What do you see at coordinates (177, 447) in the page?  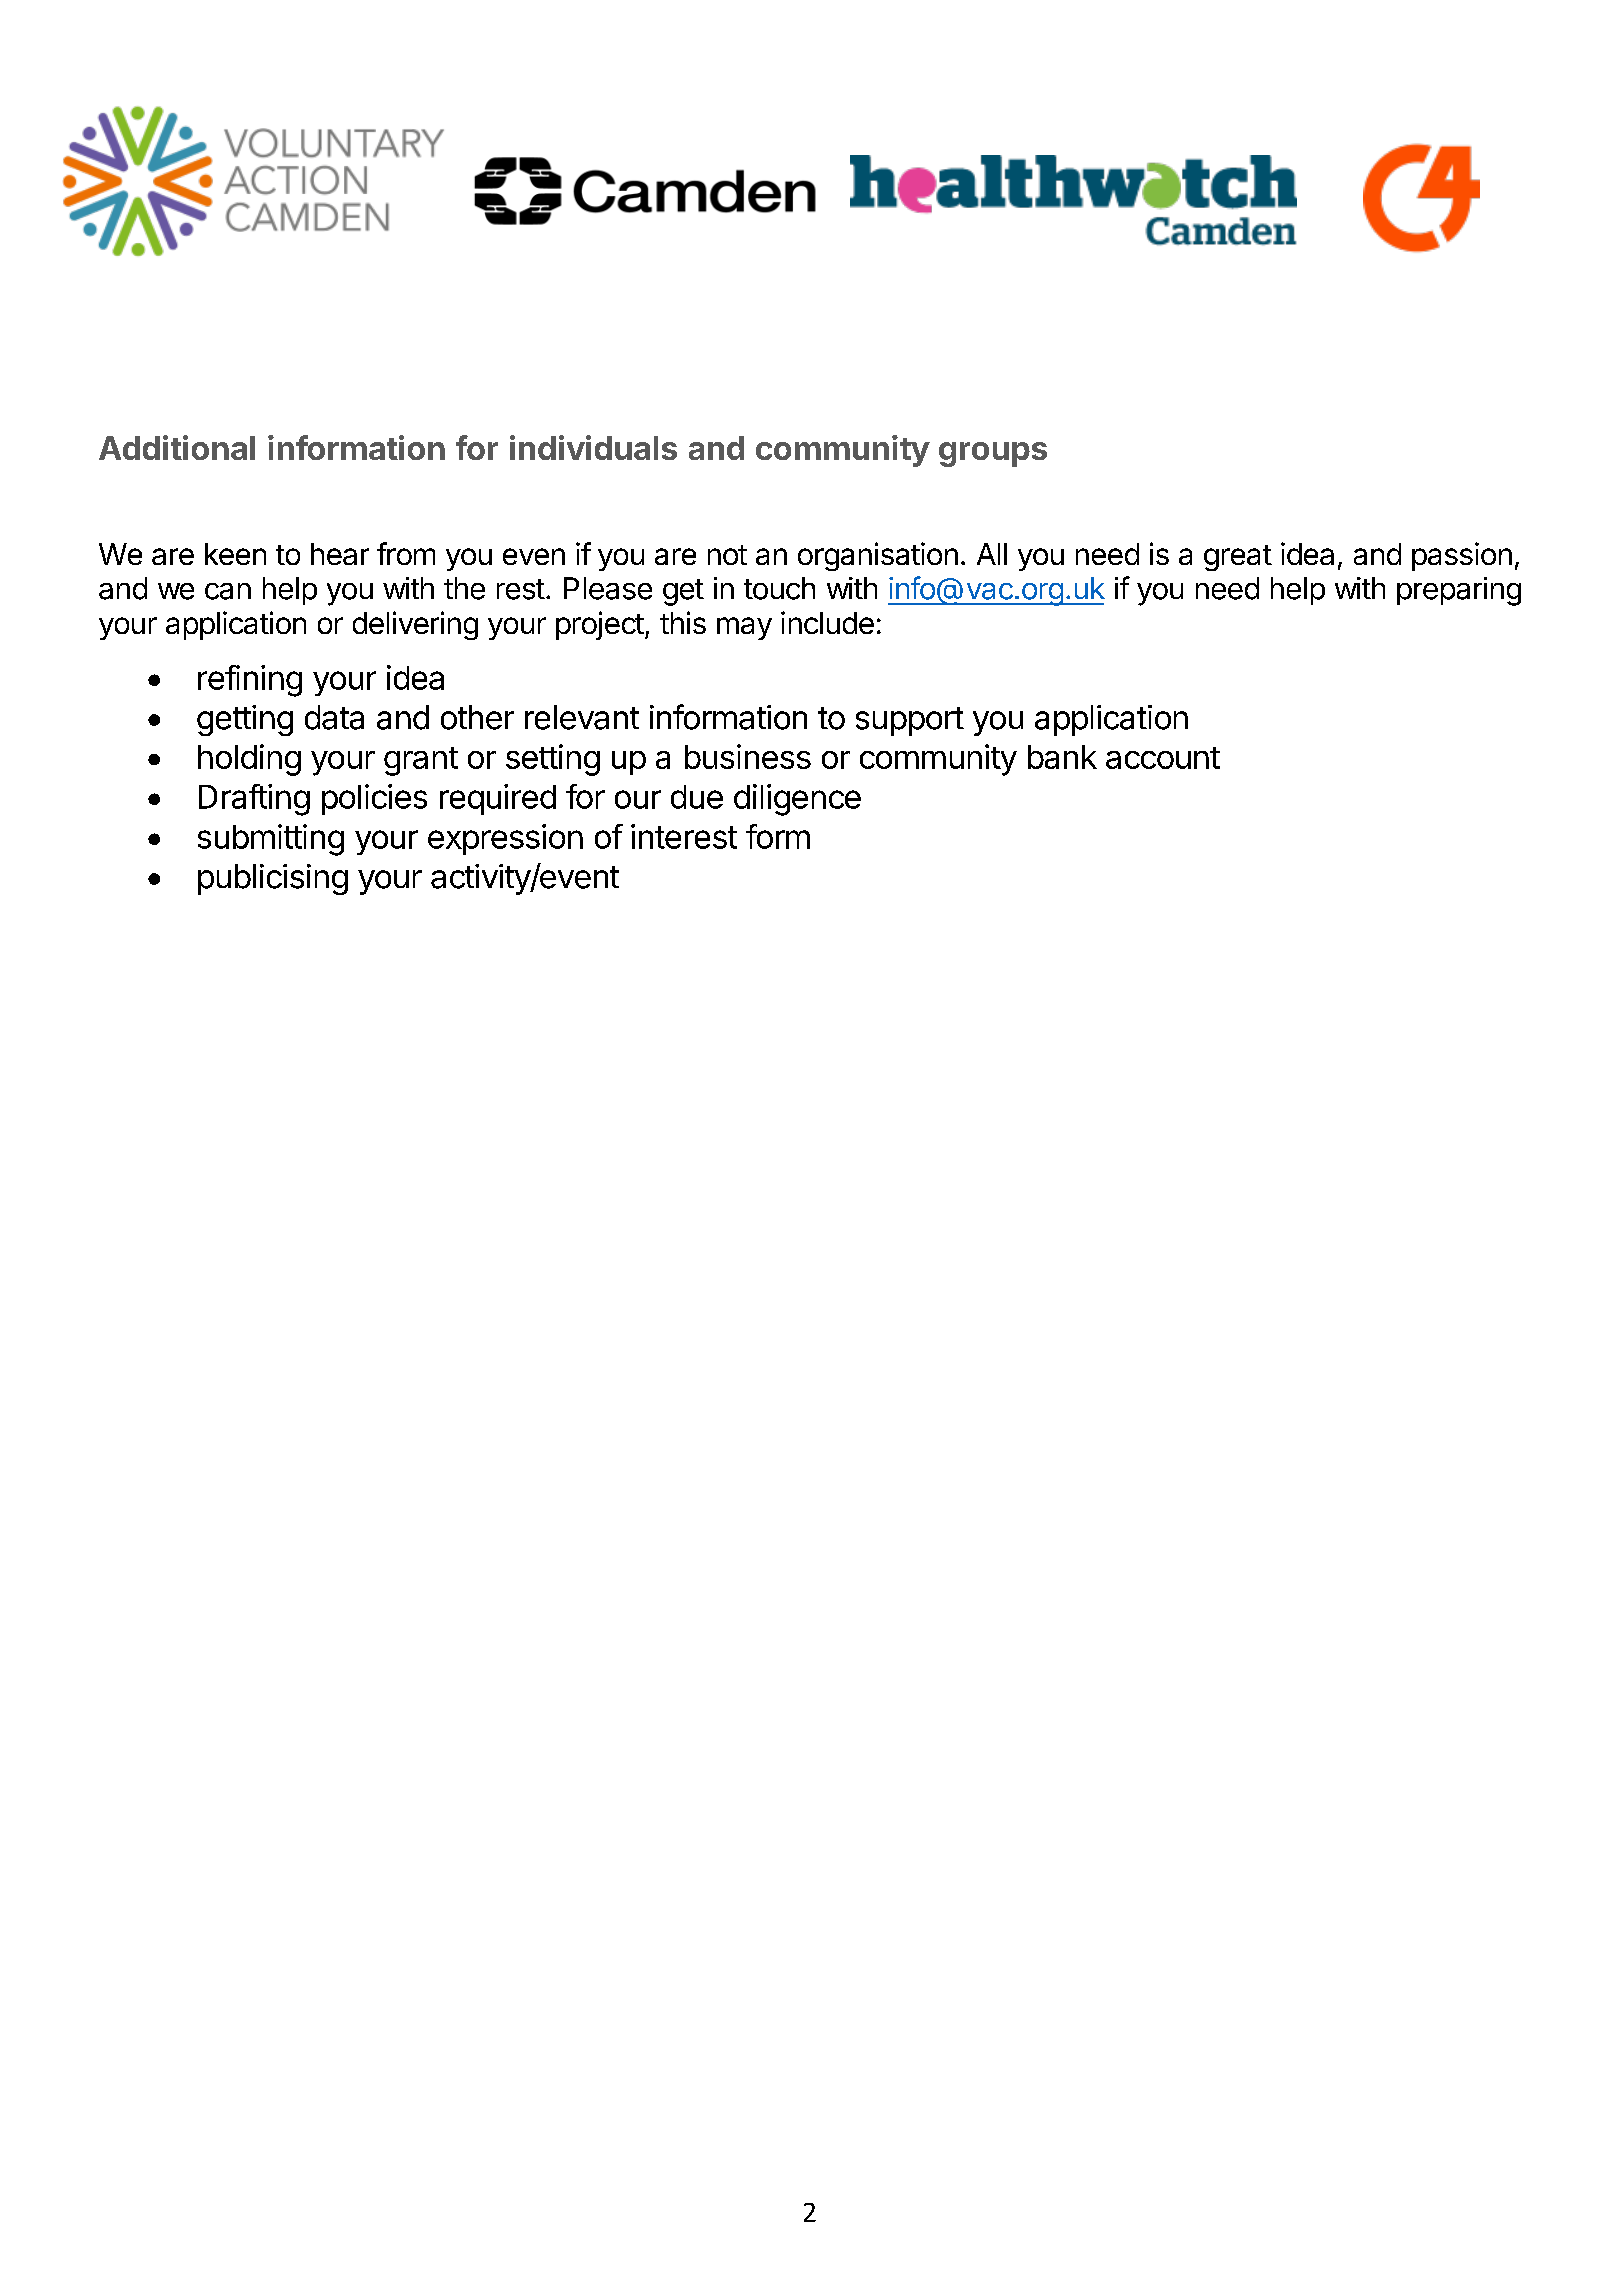 I see `Additional` at bounding box center [177, 447].
